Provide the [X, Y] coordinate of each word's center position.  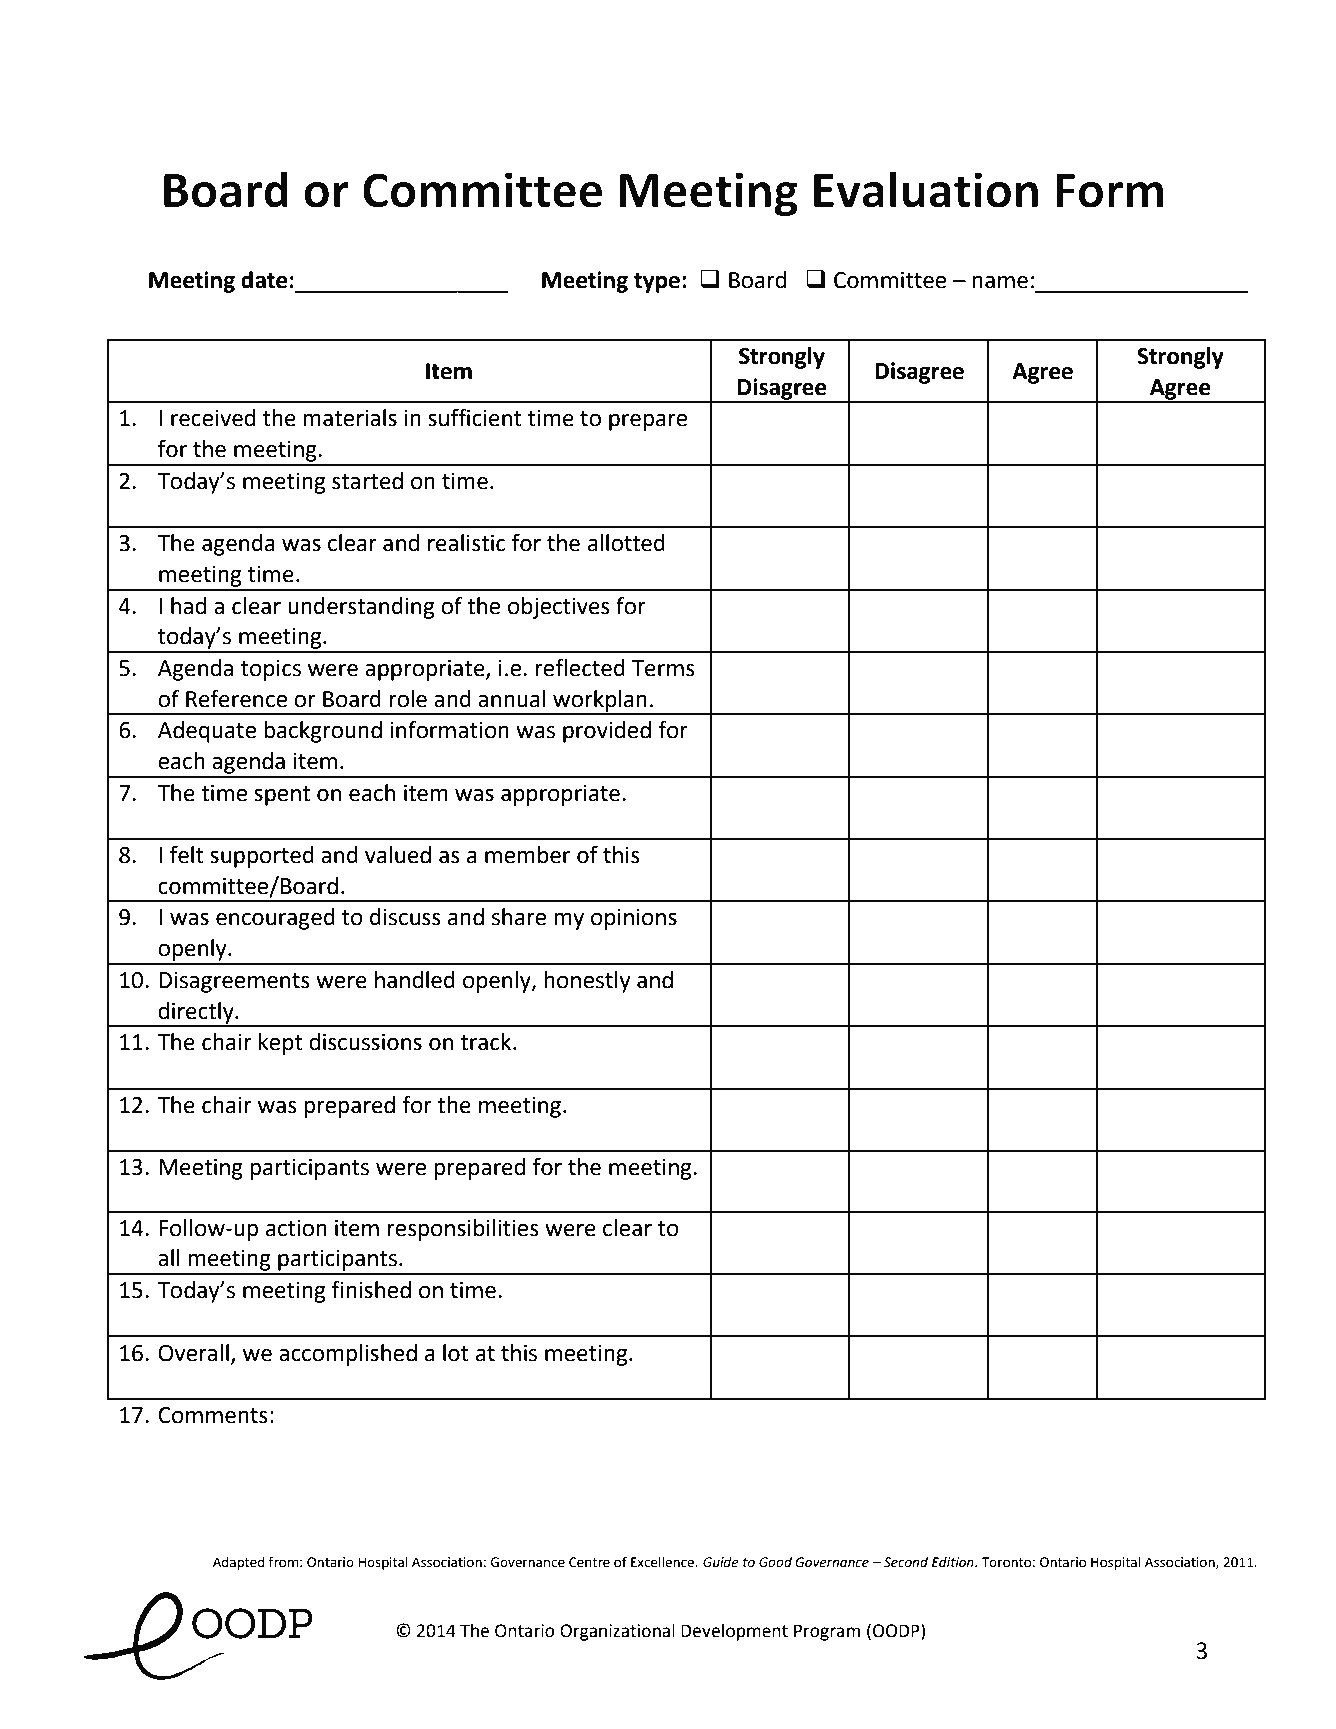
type [657, 283]
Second [906, 1562]
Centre [589, 1562]
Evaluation [926, 189]
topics [271, 670]
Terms [663, 668]
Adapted [239, 1563]
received [213, 418]
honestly [587, 982]
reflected [580, 667]
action [296, 1228]
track [487, 1042]
